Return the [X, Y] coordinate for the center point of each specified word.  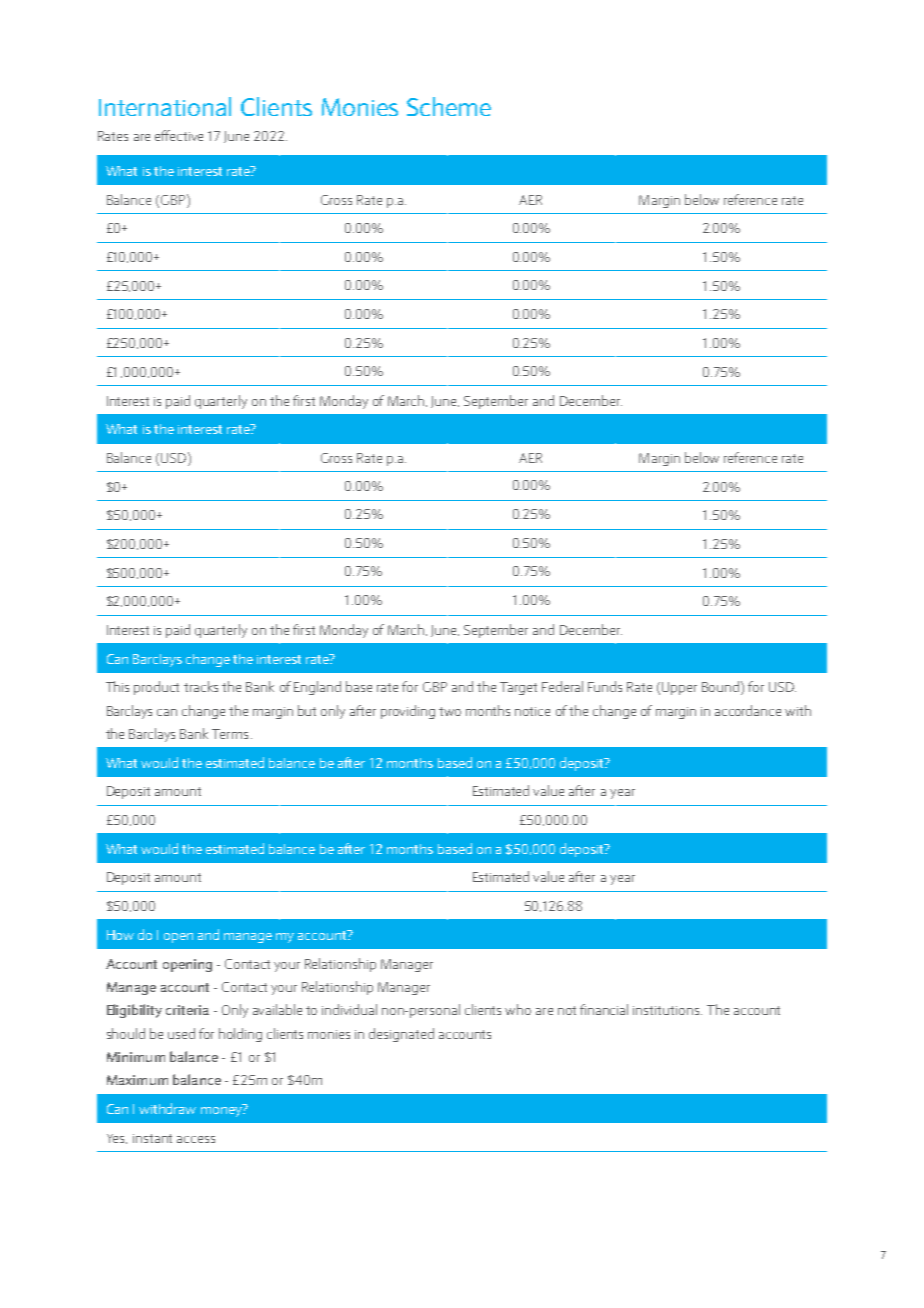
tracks [201, 686]
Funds [605, 686]
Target [518, 688]
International [165, 106]
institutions [667, 1010]
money [222, 1110]
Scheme [449, 106]
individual [349, 1009]
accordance [748, 710]
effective [179, 135]
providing [408, 712]
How [120, 935]
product [156, 688]
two [450, 711]
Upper [679, 688]
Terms [230, 734]
